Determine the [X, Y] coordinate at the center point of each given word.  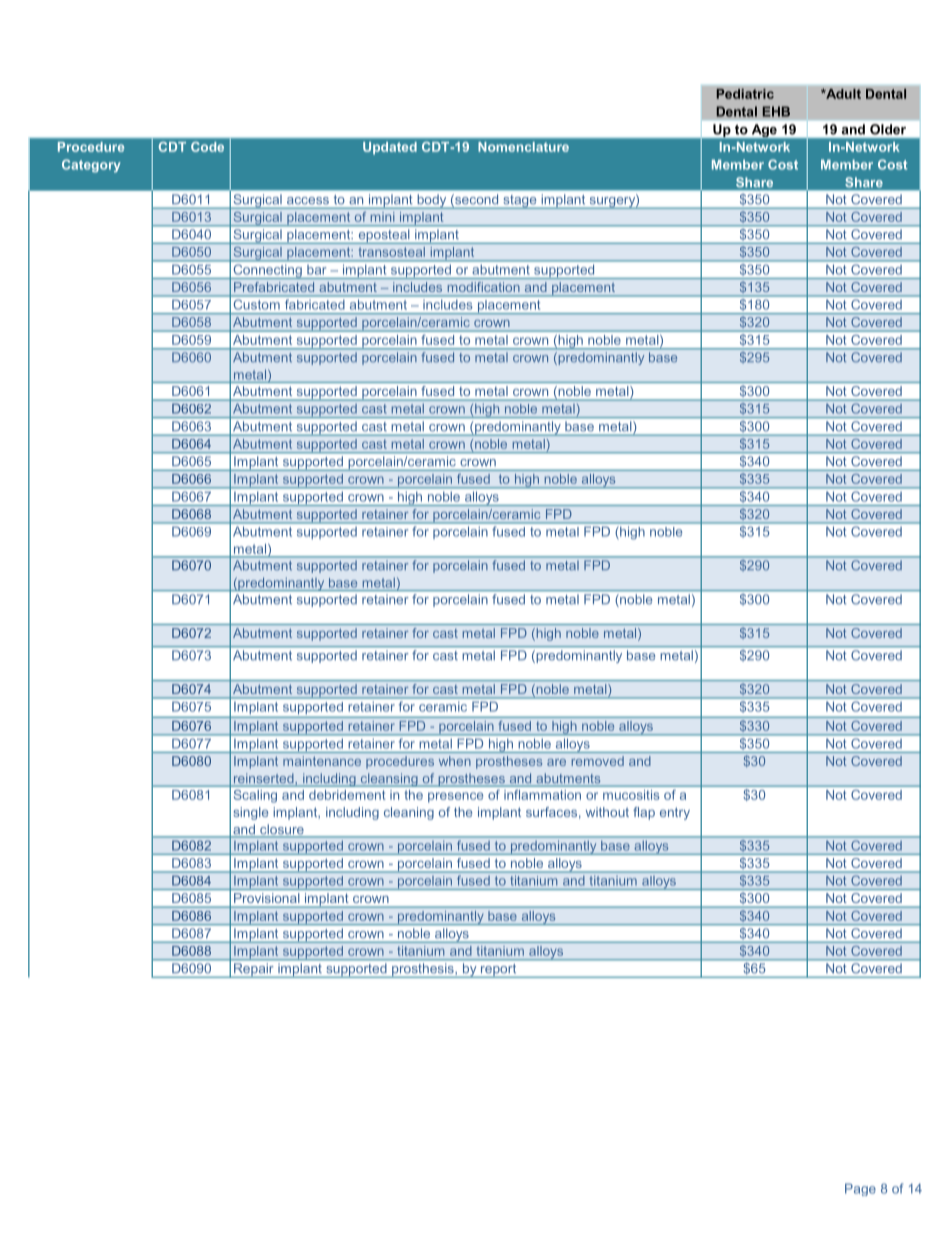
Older [888, 129]
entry [675, 813]
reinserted [263, 779]
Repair [254, 970]
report [499, 971]
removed [598, 761]
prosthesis [423, 970]
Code [207, 147]
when [455, 761]
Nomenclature [524, 147]
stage [520, 202]
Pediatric [745, 94]
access [308, 200]
